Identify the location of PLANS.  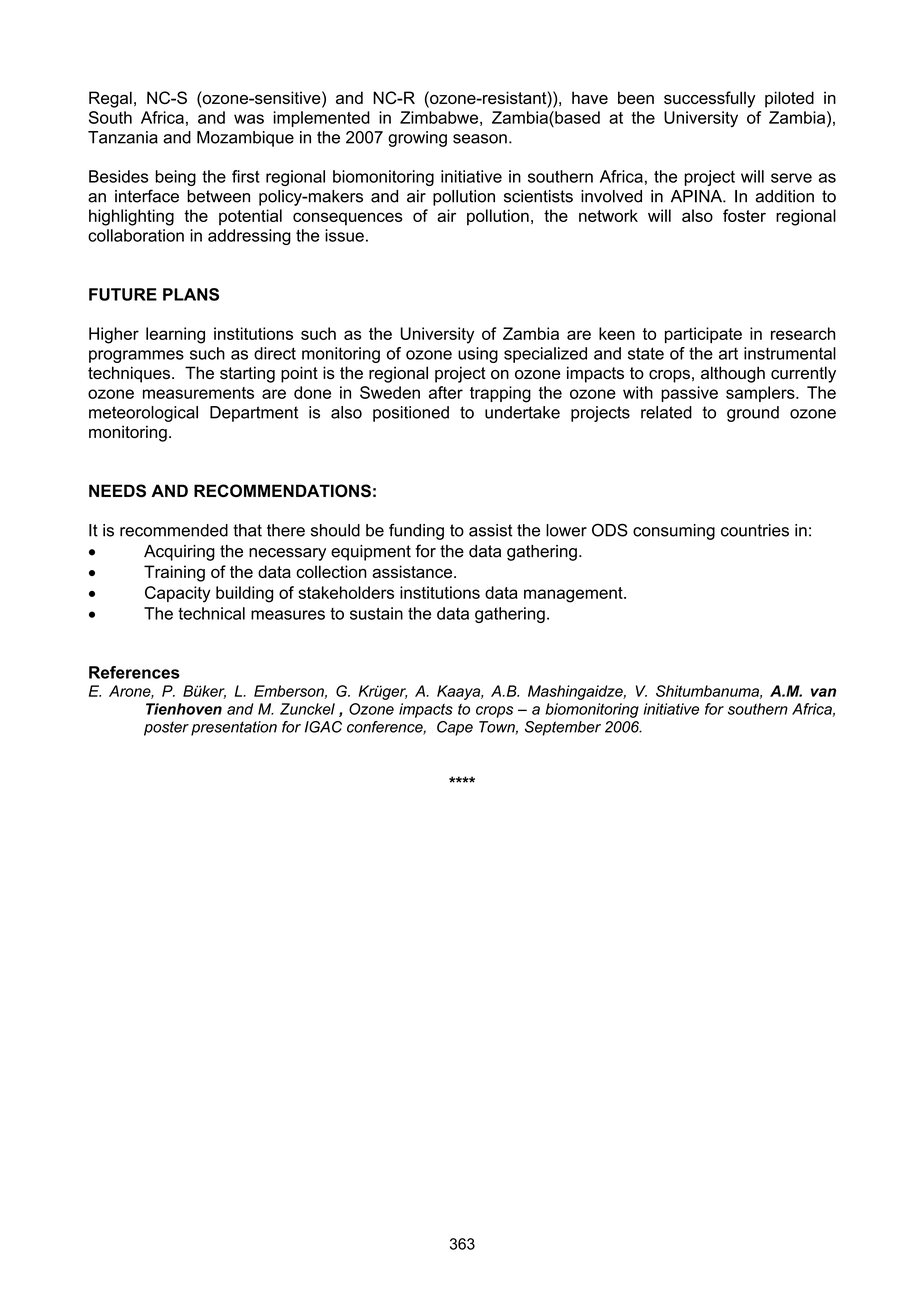
(191, 294).
